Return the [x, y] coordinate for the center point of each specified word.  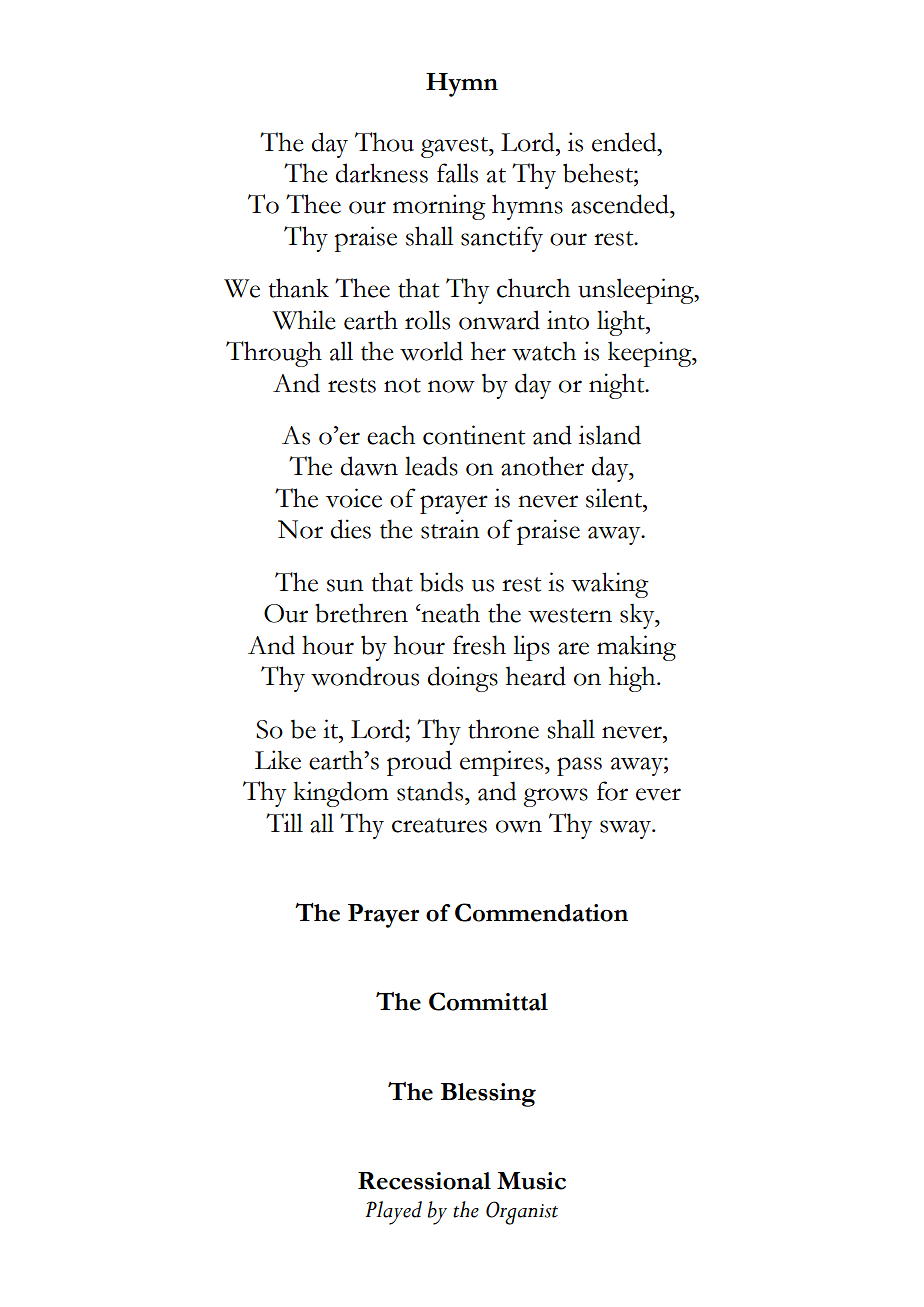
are [573, 648]
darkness [381, 173]
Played [394, 1213]
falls [457, 173]
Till [284, 822]
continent [474, 435]
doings [462, 679]
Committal [488, 1001]
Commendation [541, 912]
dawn [369, 466]
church [533, 288]
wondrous [365, 676]
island [610, 435]
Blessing [488, 1095]
